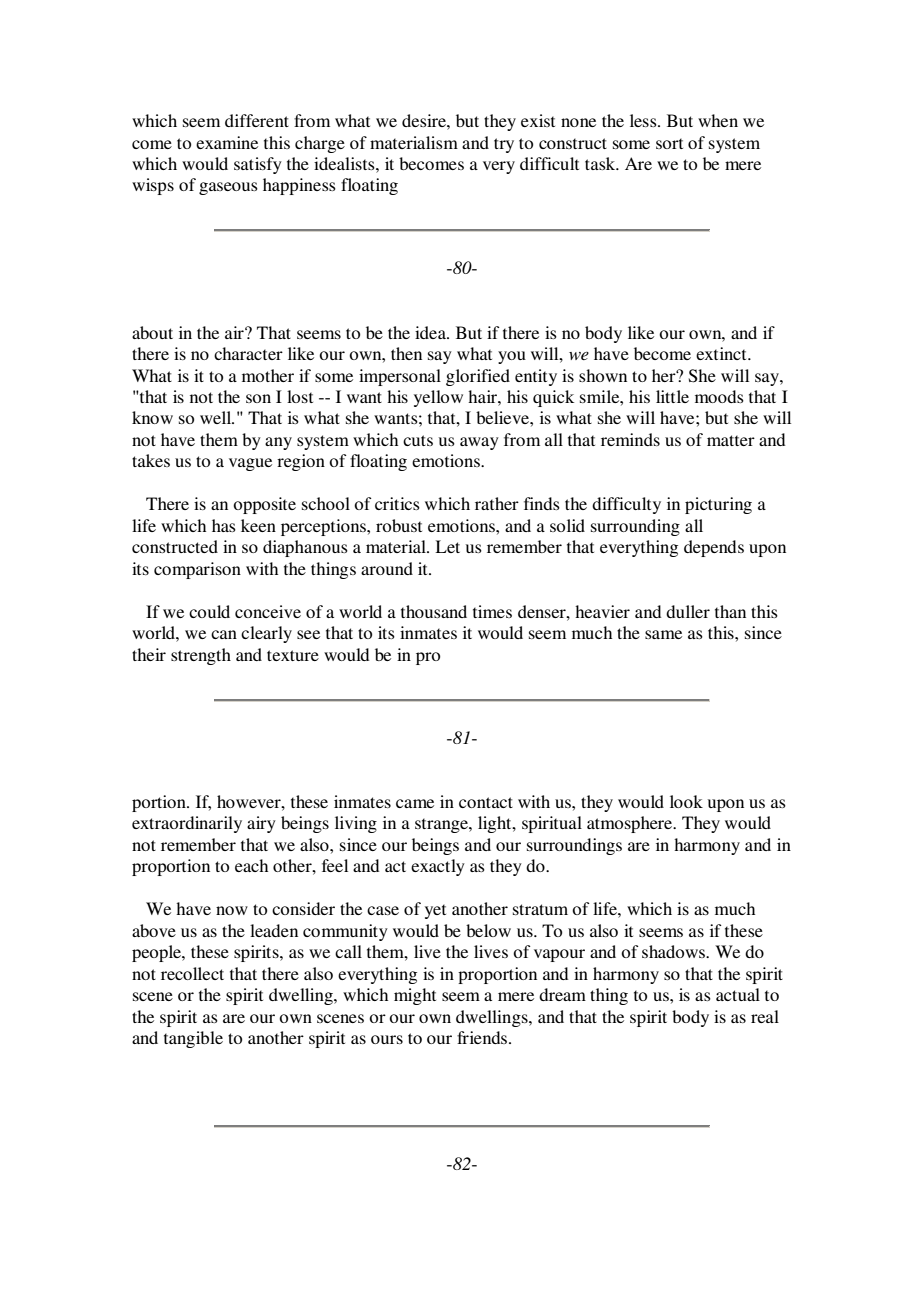 This page has height=1308, width=924. I want to click on strange, so click(442, 825).
